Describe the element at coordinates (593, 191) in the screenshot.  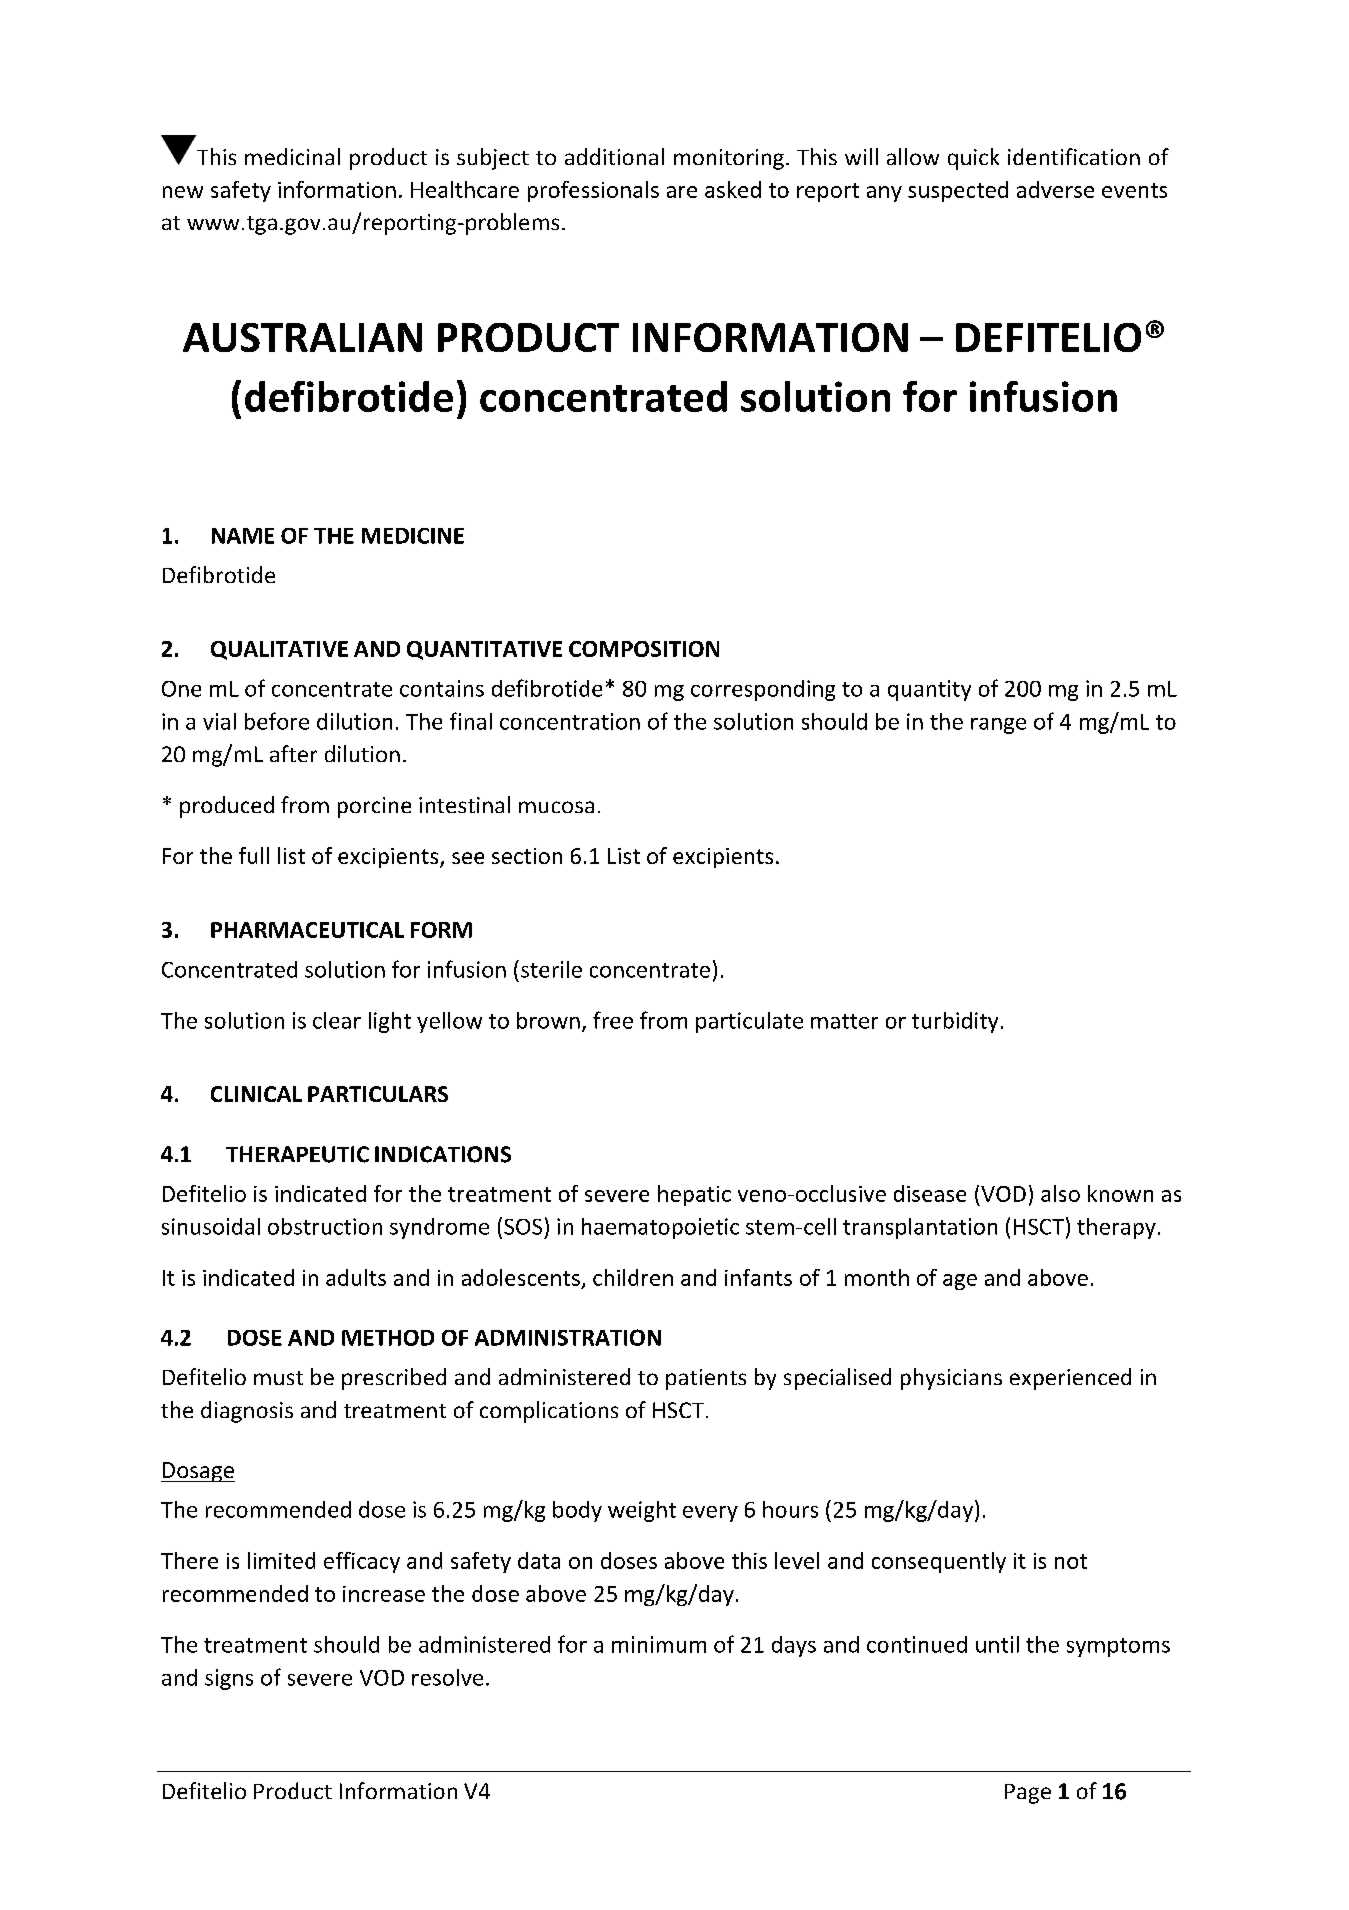
I see `professionals` at that location.
